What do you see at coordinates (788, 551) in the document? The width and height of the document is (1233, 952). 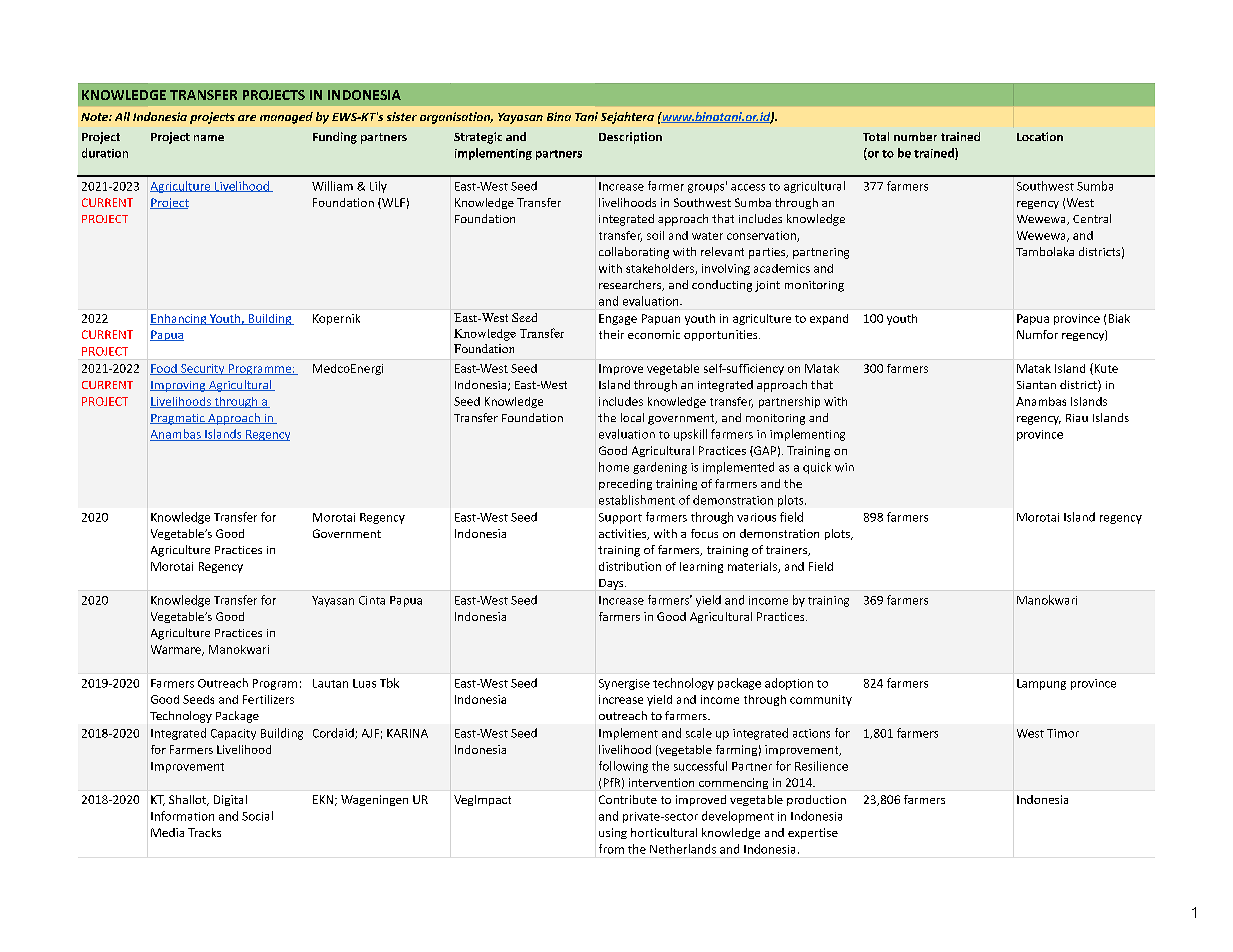 I see `trainers` at bounding box center [788, 551].
